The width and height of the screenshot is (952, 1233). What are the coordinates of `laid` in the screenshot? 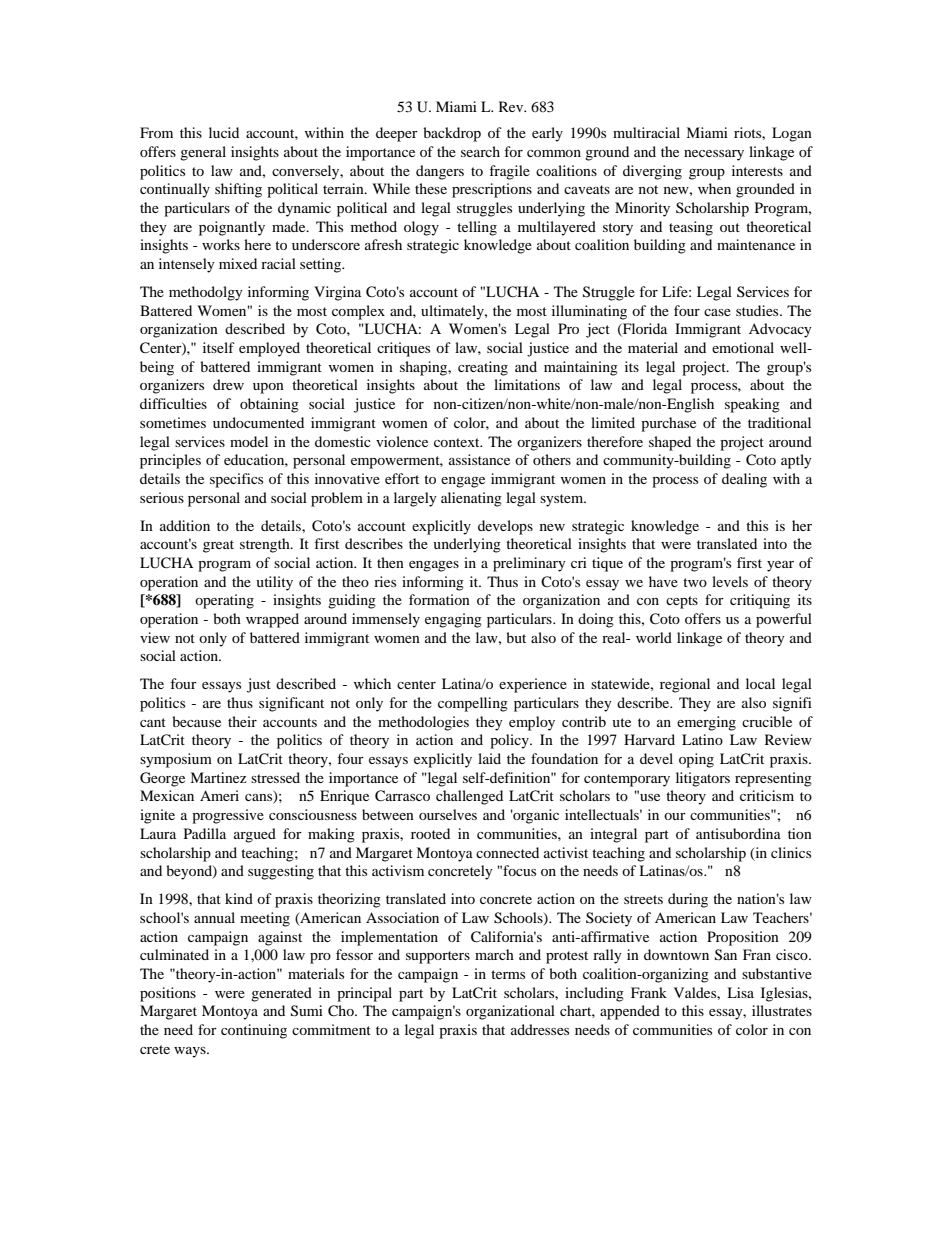 It's located at (489, 758).
